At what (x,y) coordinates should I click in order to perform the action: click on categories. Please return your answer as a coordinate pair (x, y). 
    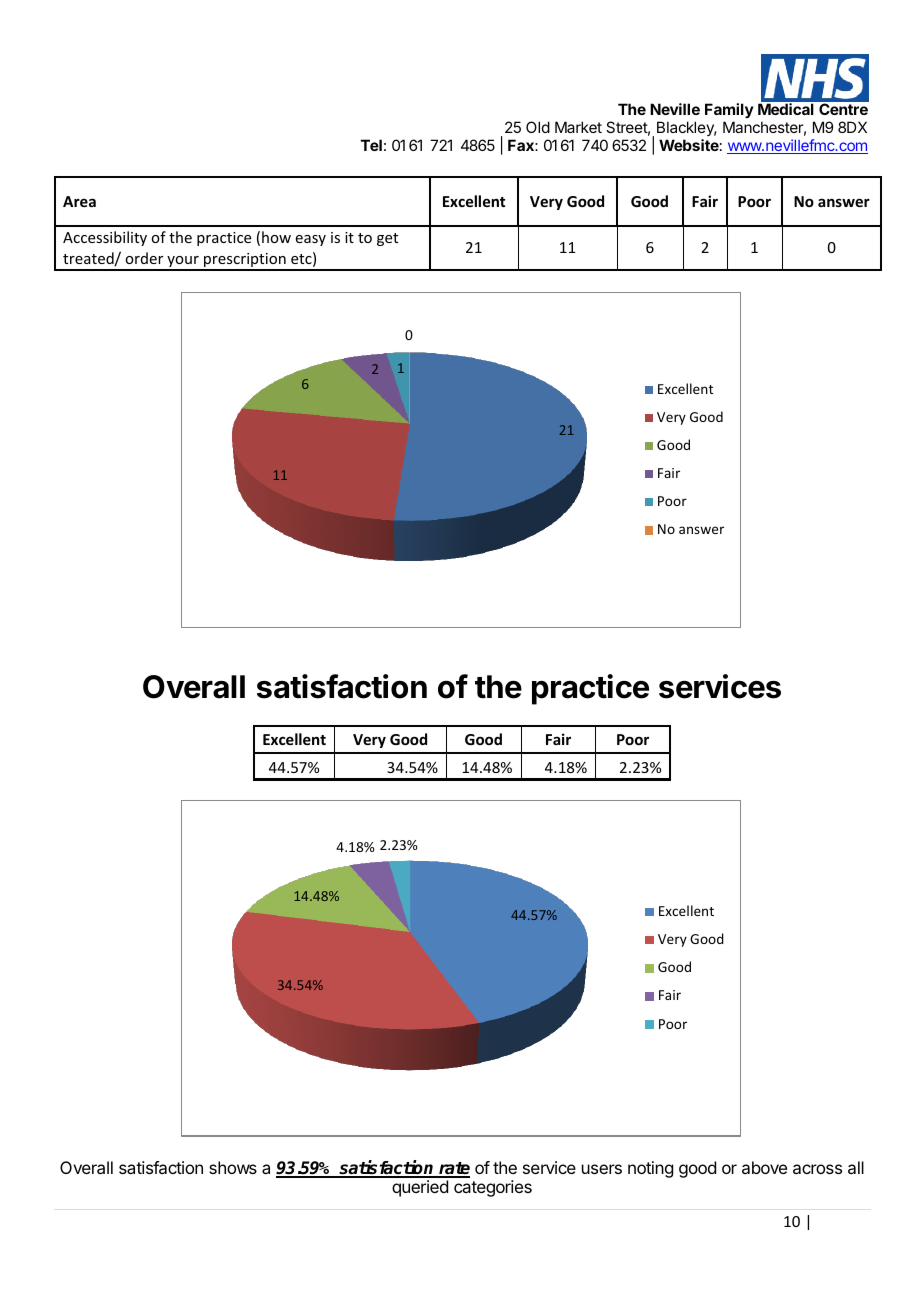
    Looking at the image, I should click on (493, 1188).
